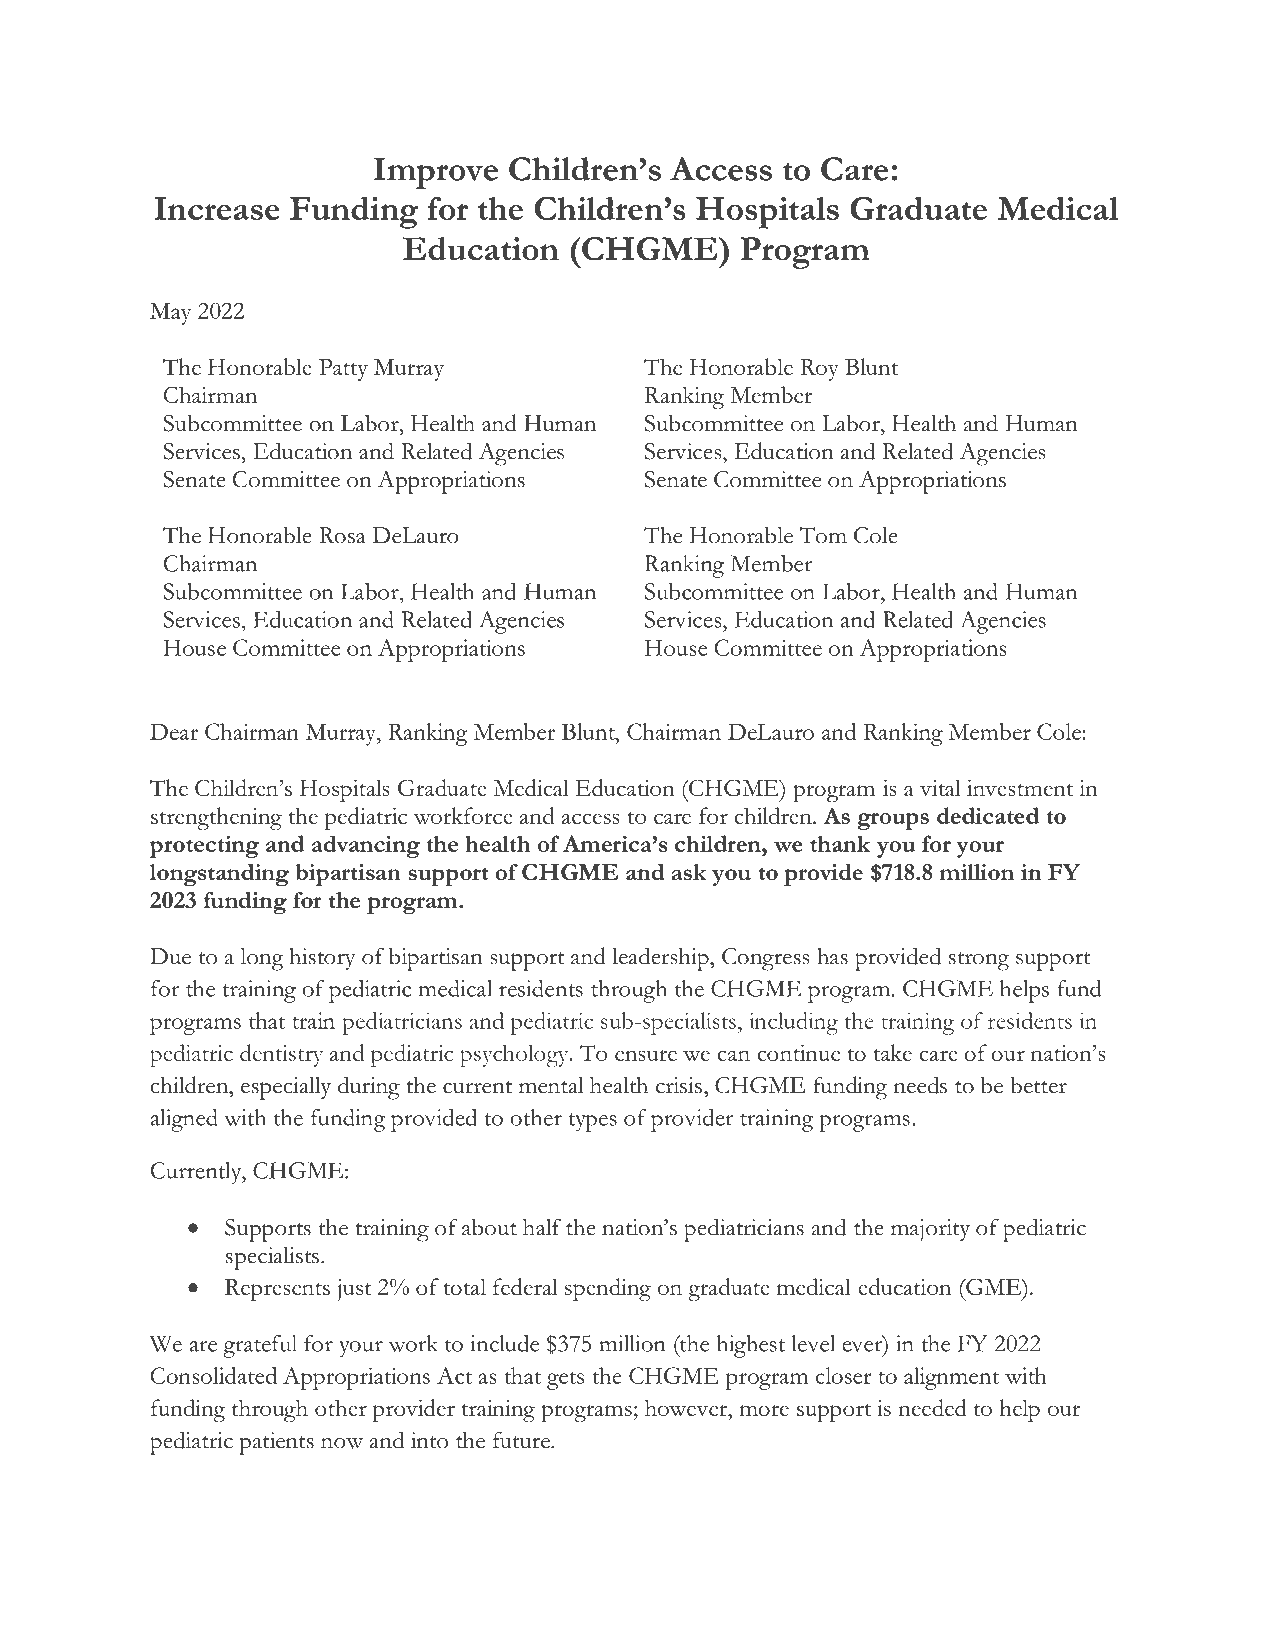  What do you see at coordinates (823, 535) in the screenshot?
I see `Tom` at bounding box center [823, 535].
